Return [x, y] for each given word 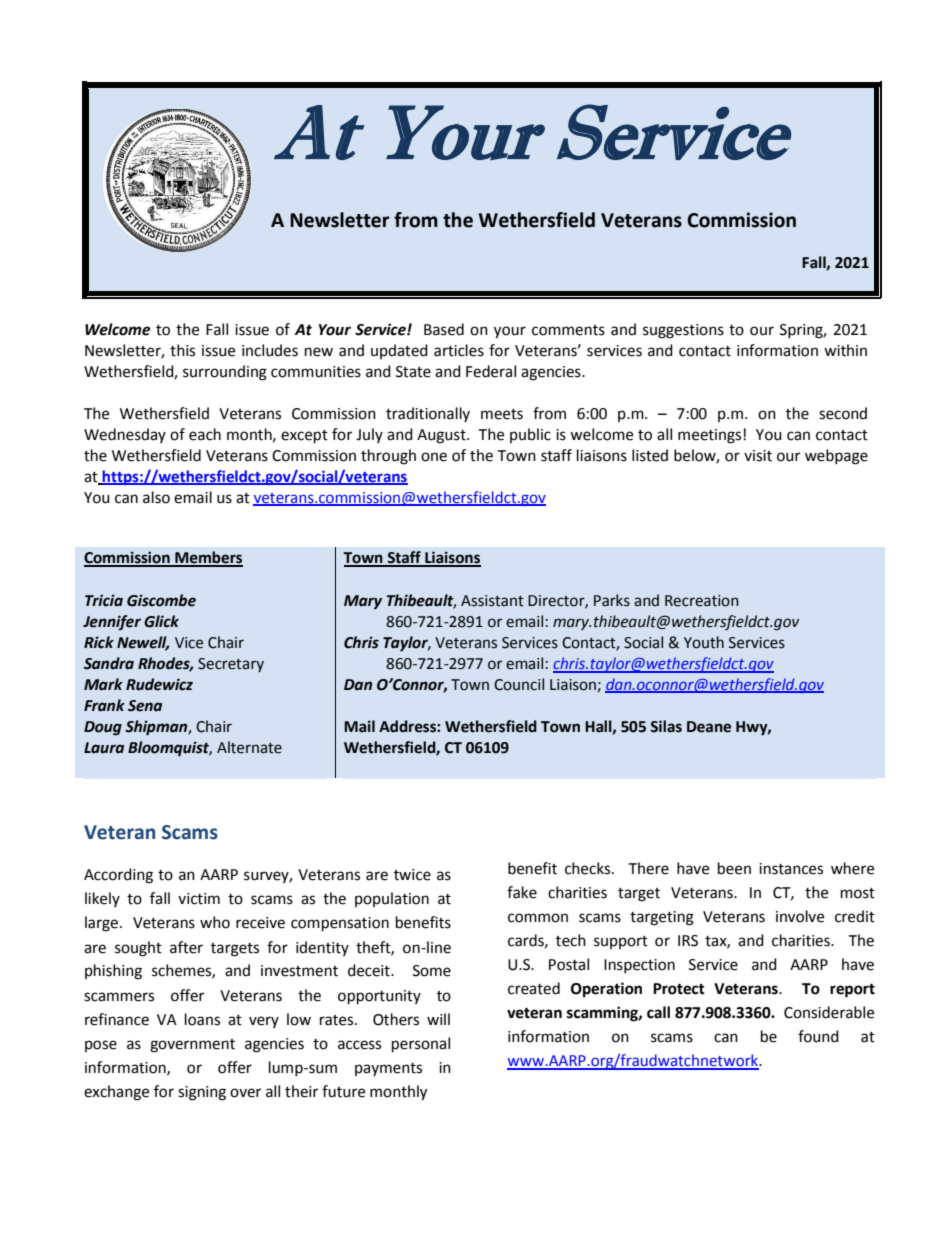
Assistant [492, 601]
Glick [161, 621]
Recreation [702, 601]
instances [791, 869]
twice [412, 875]
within [845, 350]
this [182, 350]
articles [459, 350]
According [118, 876]
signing [202, 1093]
